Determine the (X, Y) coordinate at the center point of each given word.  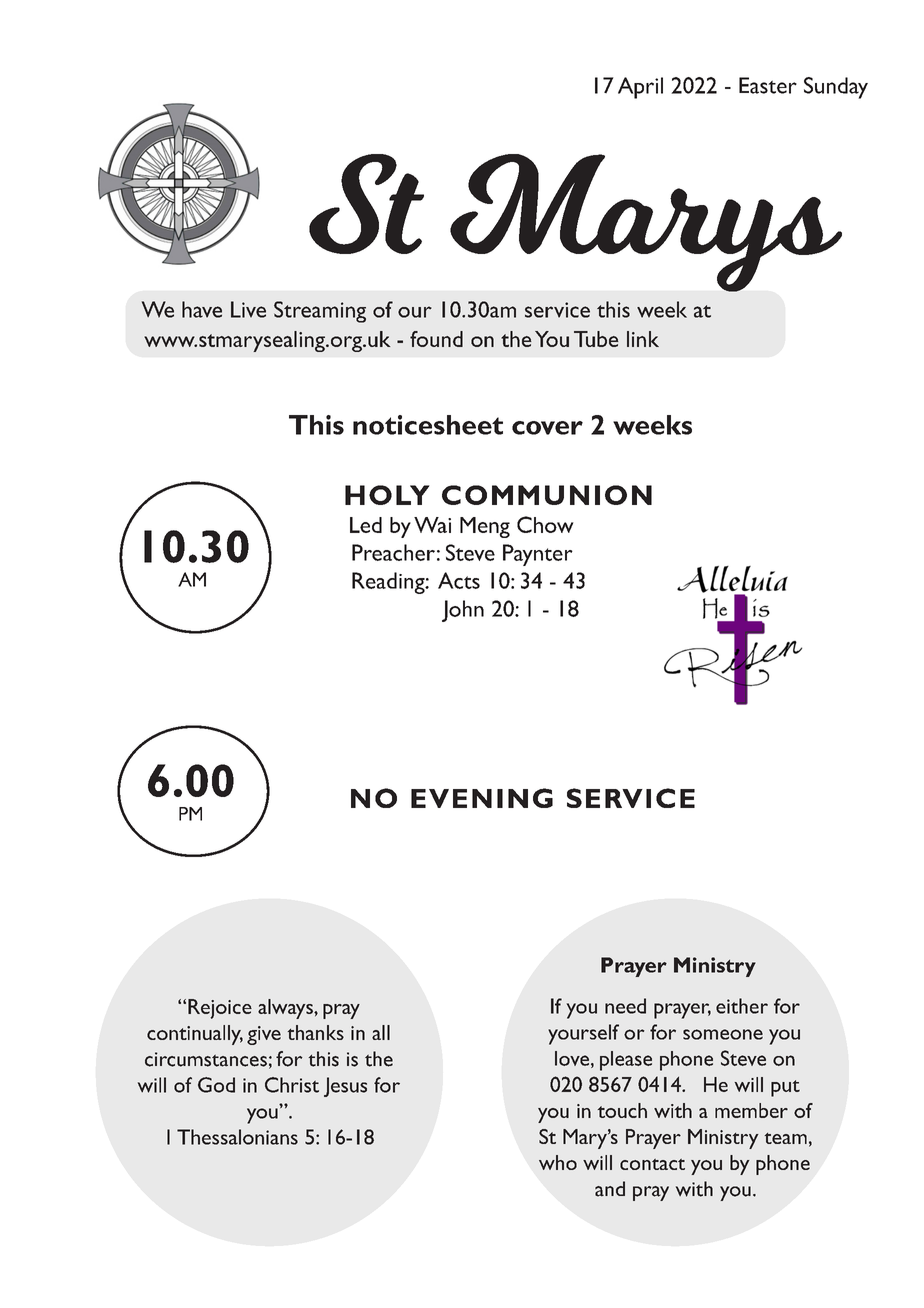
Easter (768, 85)
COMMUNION (547, 495)
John (463, 611)
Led (366, 525)
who (558, 1162)
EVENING (482, 798)
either (742, 1006)
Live (248, 309)
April (640, 88)
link (643, 339)
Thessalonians (237, 1137)
